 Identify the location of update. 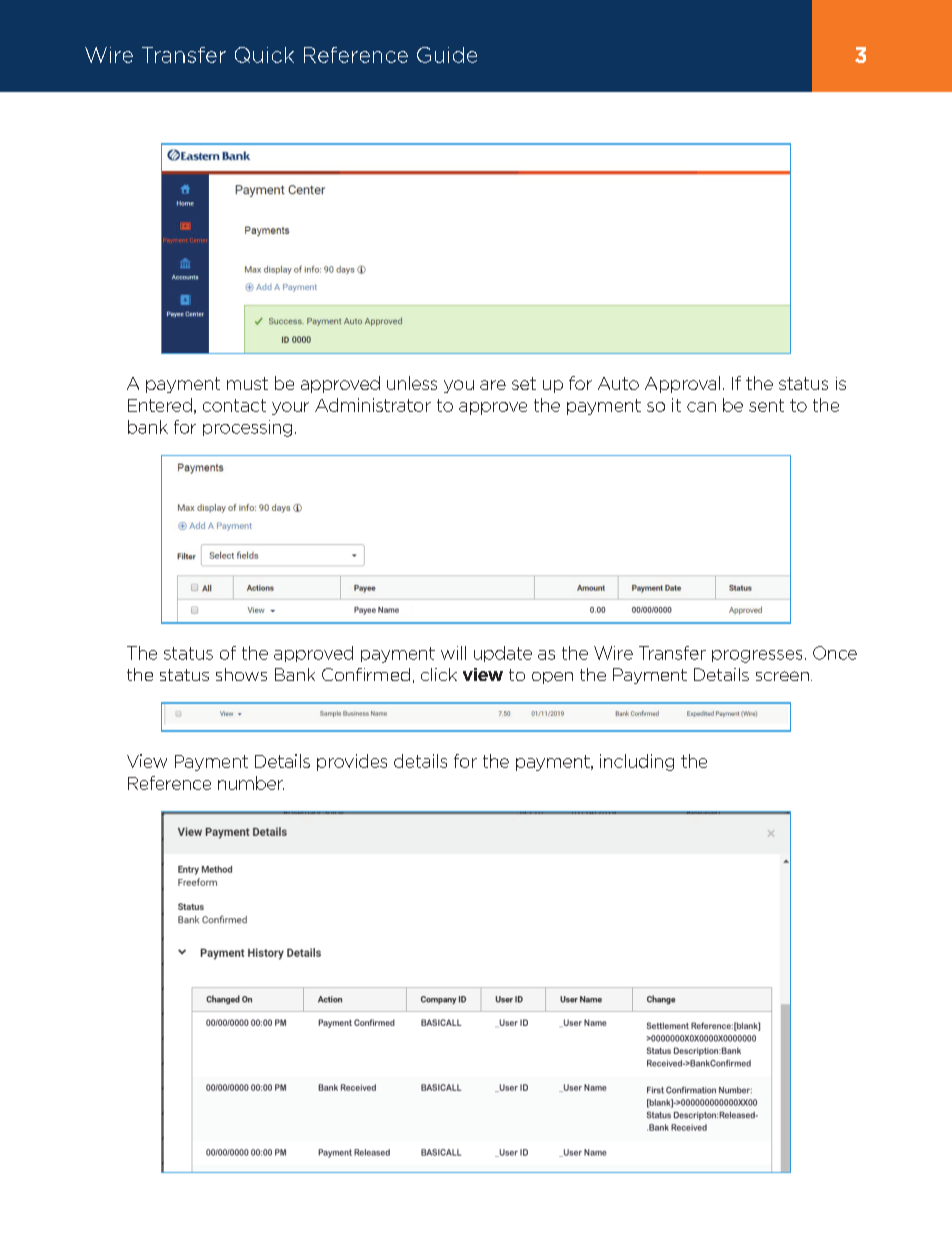
(503, 654).
